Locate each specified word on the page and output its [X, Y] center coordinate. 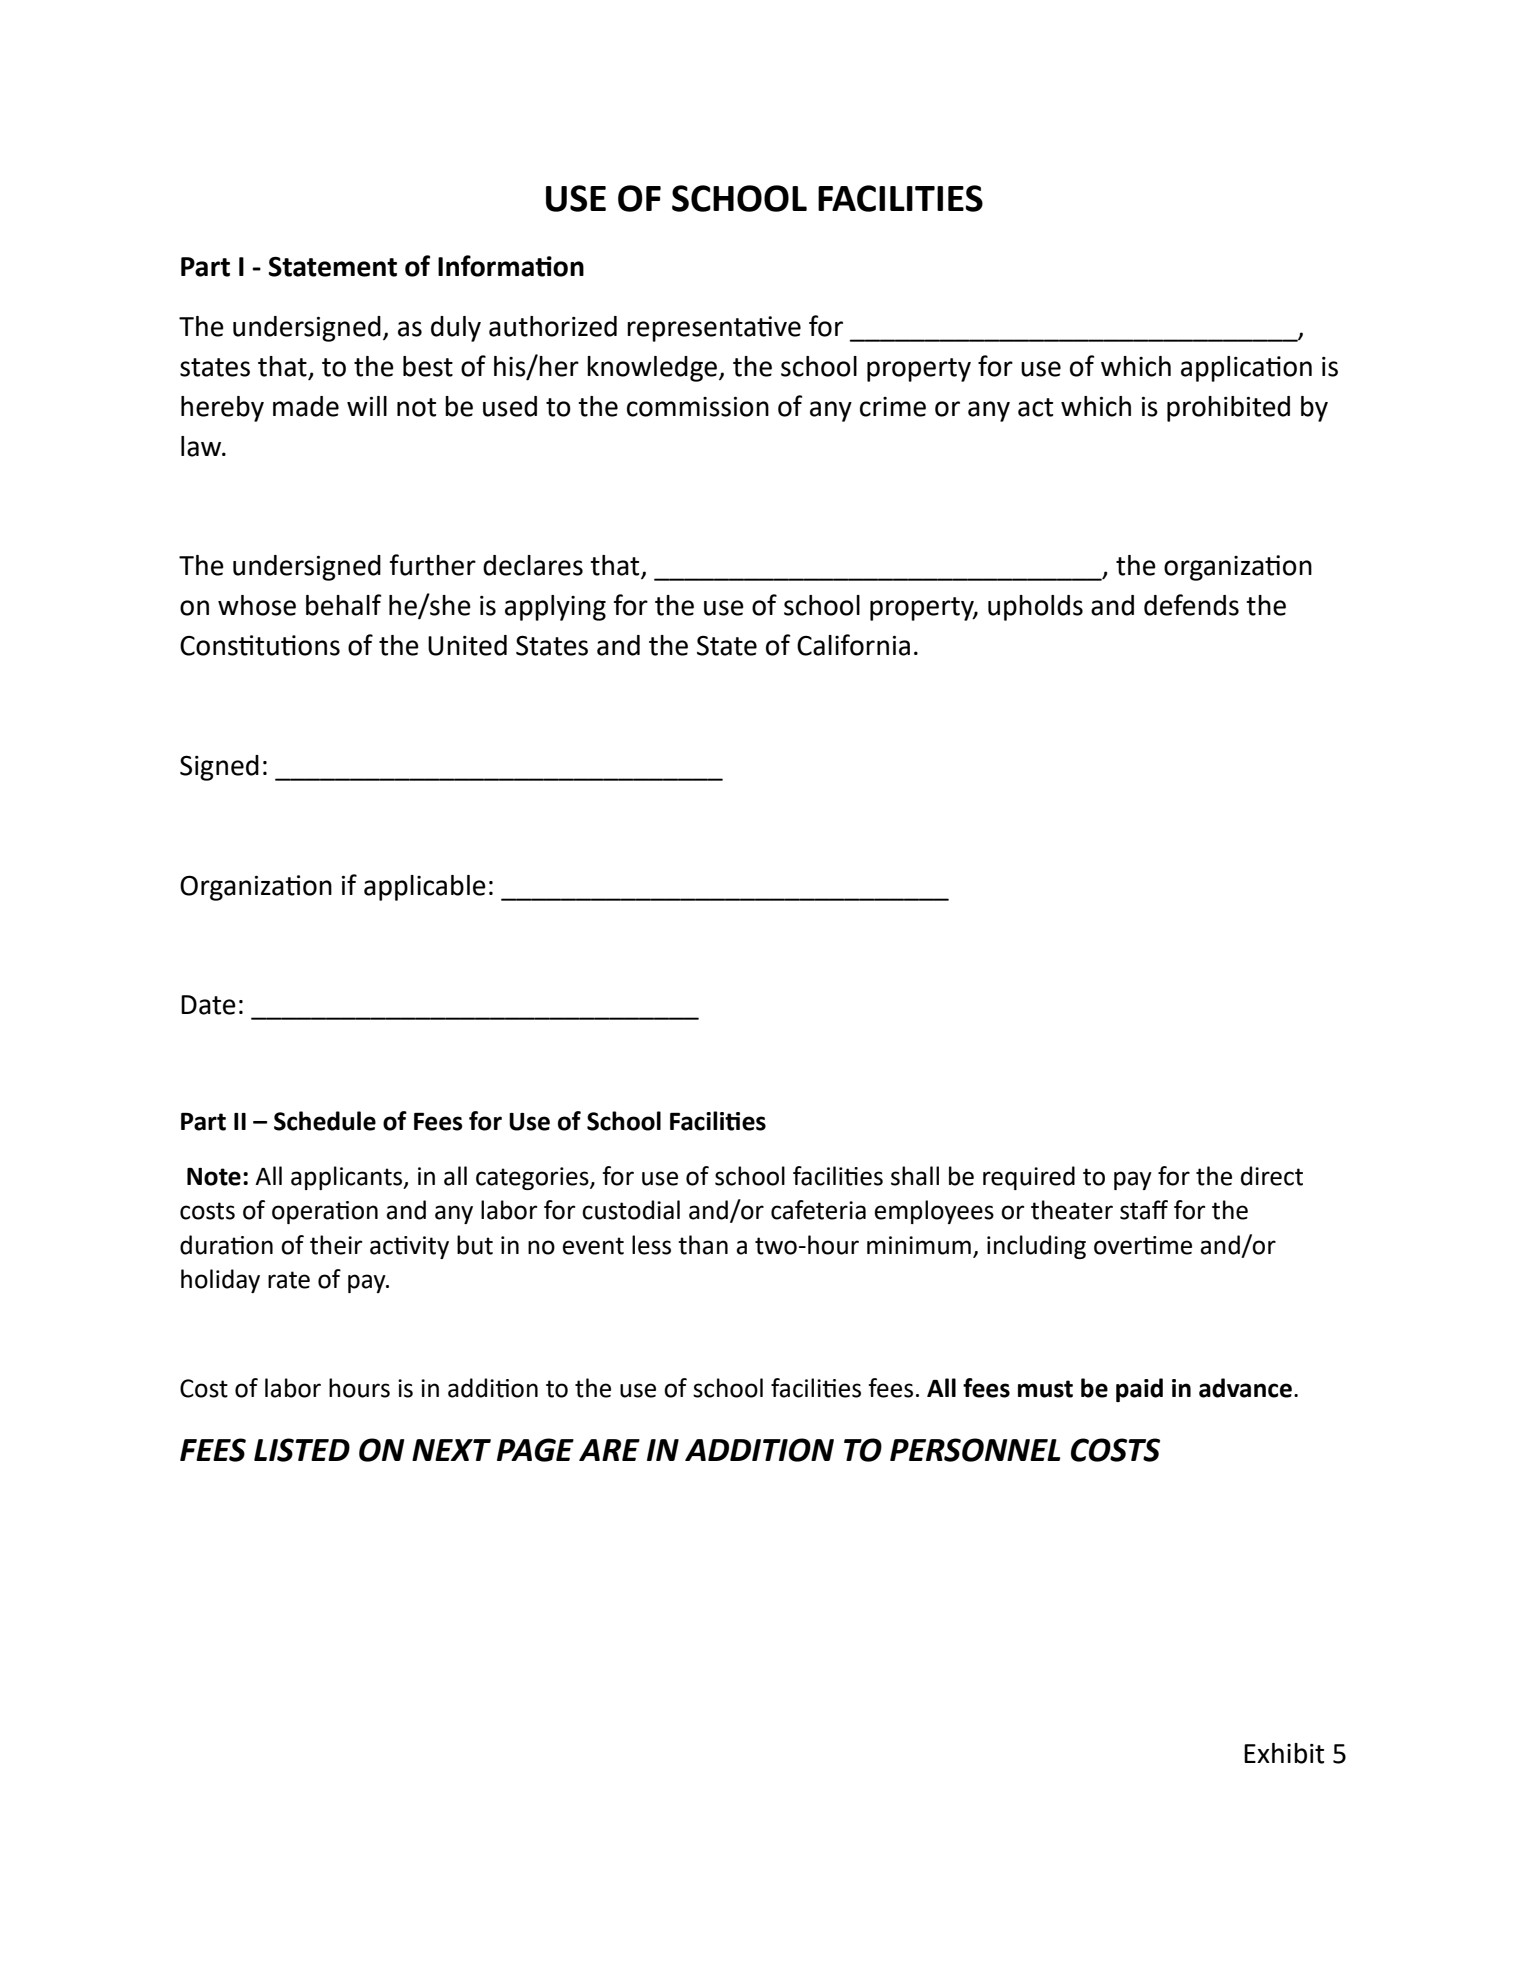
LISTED [302, 1450]
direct [1272, 1176]
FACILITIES [900, 198]
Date [208, 1005]
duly [456, 329]
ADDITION [759, 1450]
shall [915, 1176]
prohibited [1228, 409]
